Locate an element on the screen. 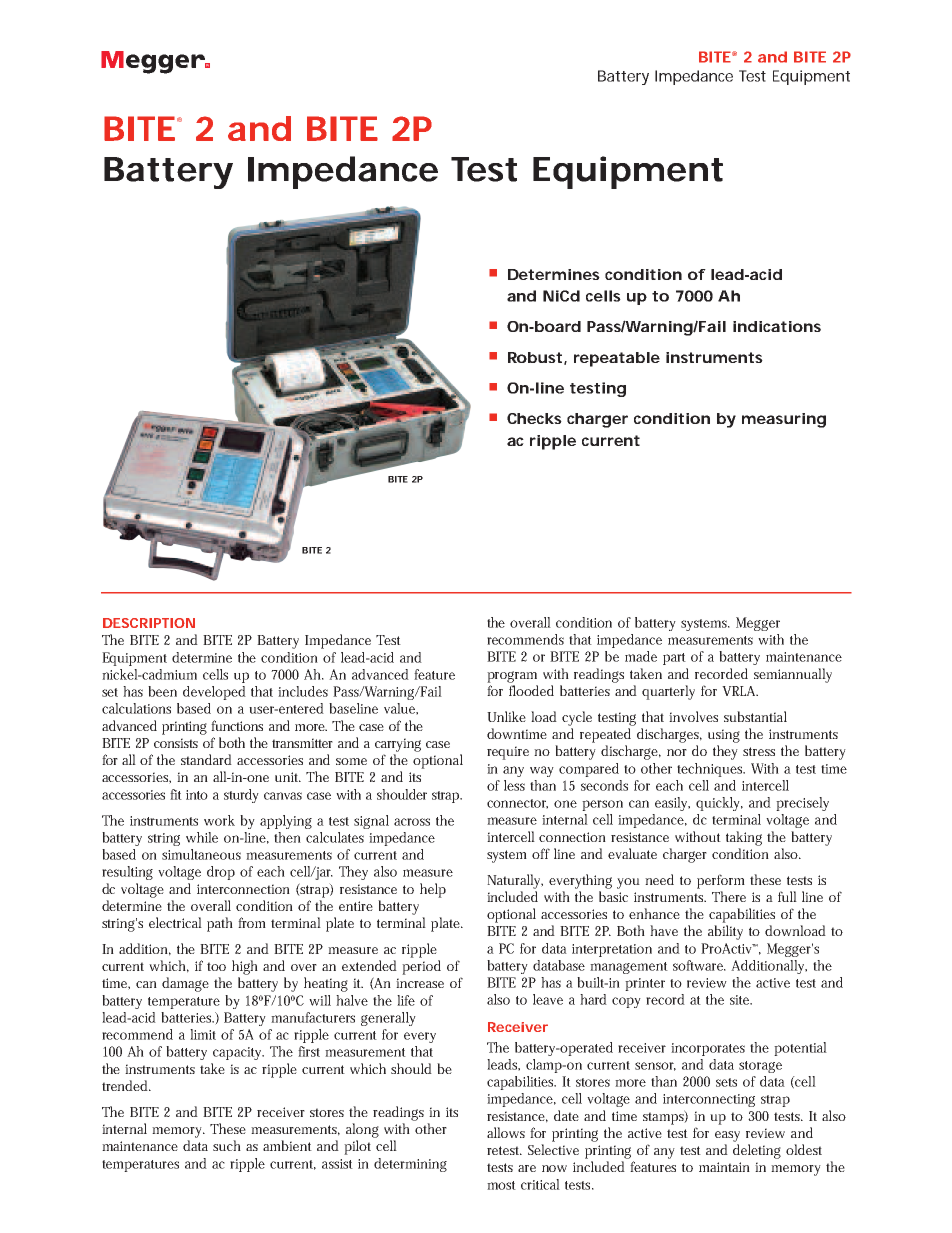  require is located at coordinates (508, 753).
